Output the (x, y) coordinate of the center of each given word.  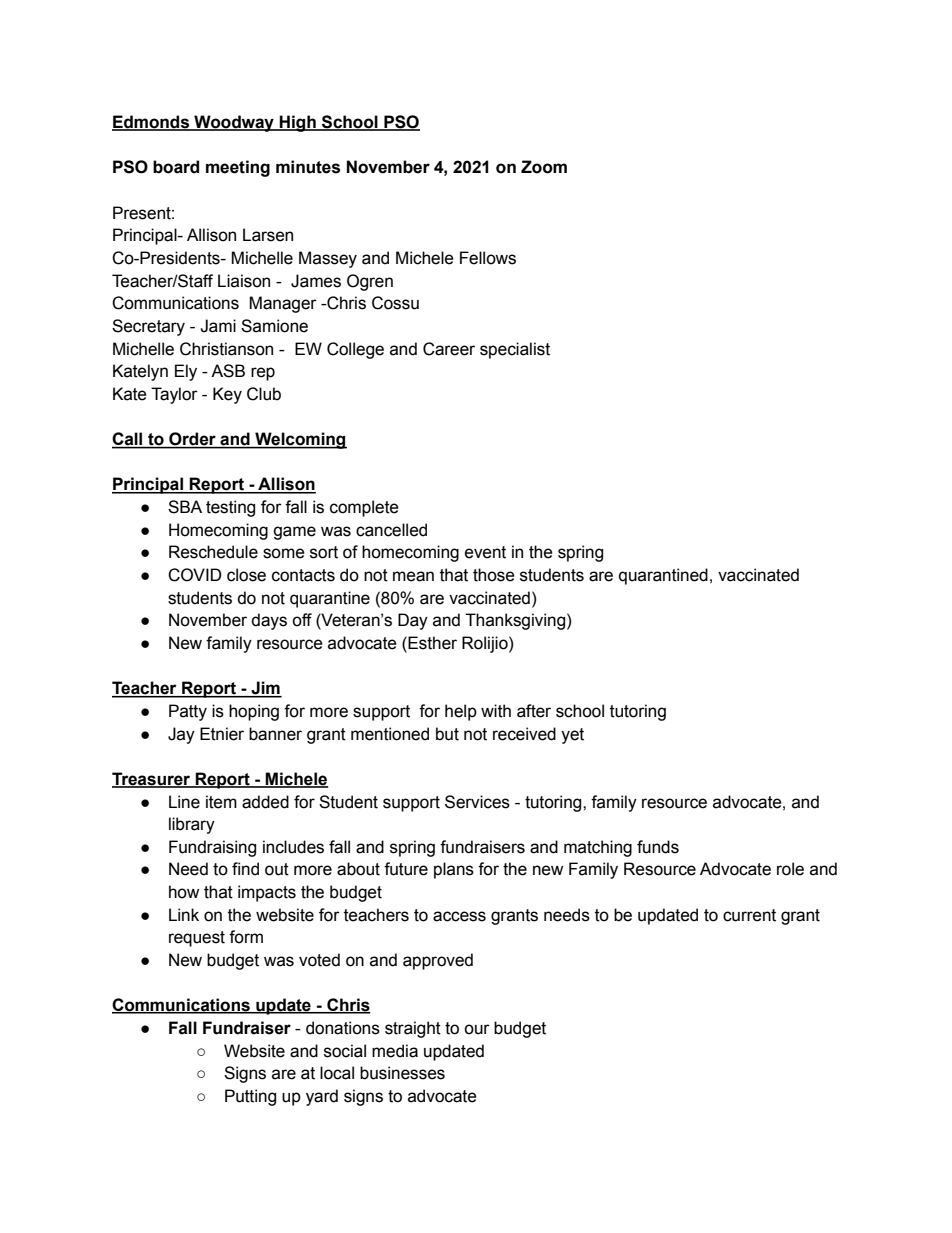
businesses (402, 1073)
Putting (250, 1097)
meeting (238, 168)
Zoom (544, 167)
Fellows (488, 258)
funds (658, 847)
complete (364, 508)
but (447, 734)
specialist (515, 350)
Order (192, 440)
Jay (181, 735)
